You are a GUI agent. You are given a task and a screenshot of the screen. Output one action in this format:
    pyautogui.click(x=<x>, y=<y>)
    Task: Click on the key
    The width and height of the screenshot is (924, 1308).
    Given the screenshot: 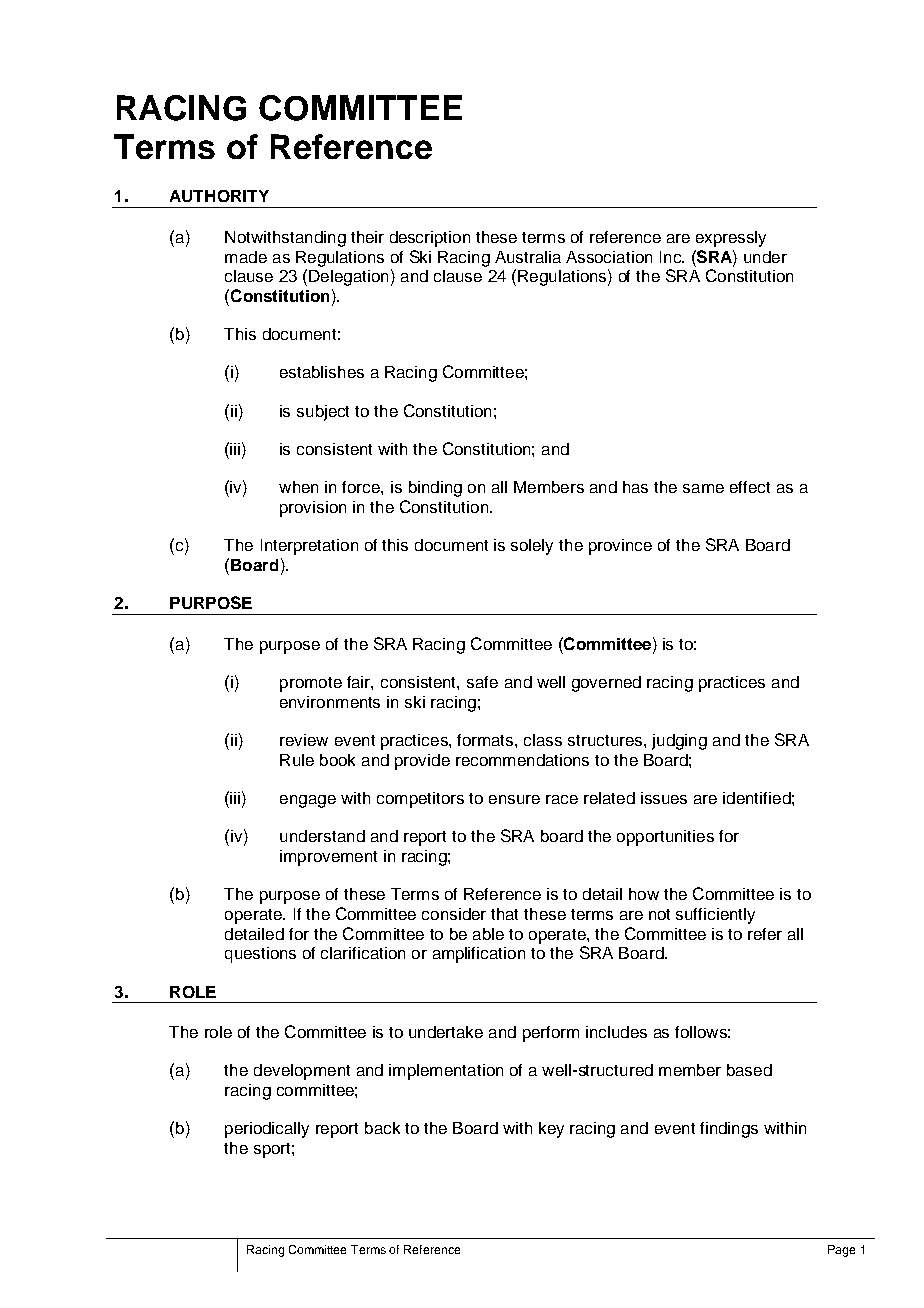 What is the action you would take?
    pyautogui.click(x=551, y=1130)
